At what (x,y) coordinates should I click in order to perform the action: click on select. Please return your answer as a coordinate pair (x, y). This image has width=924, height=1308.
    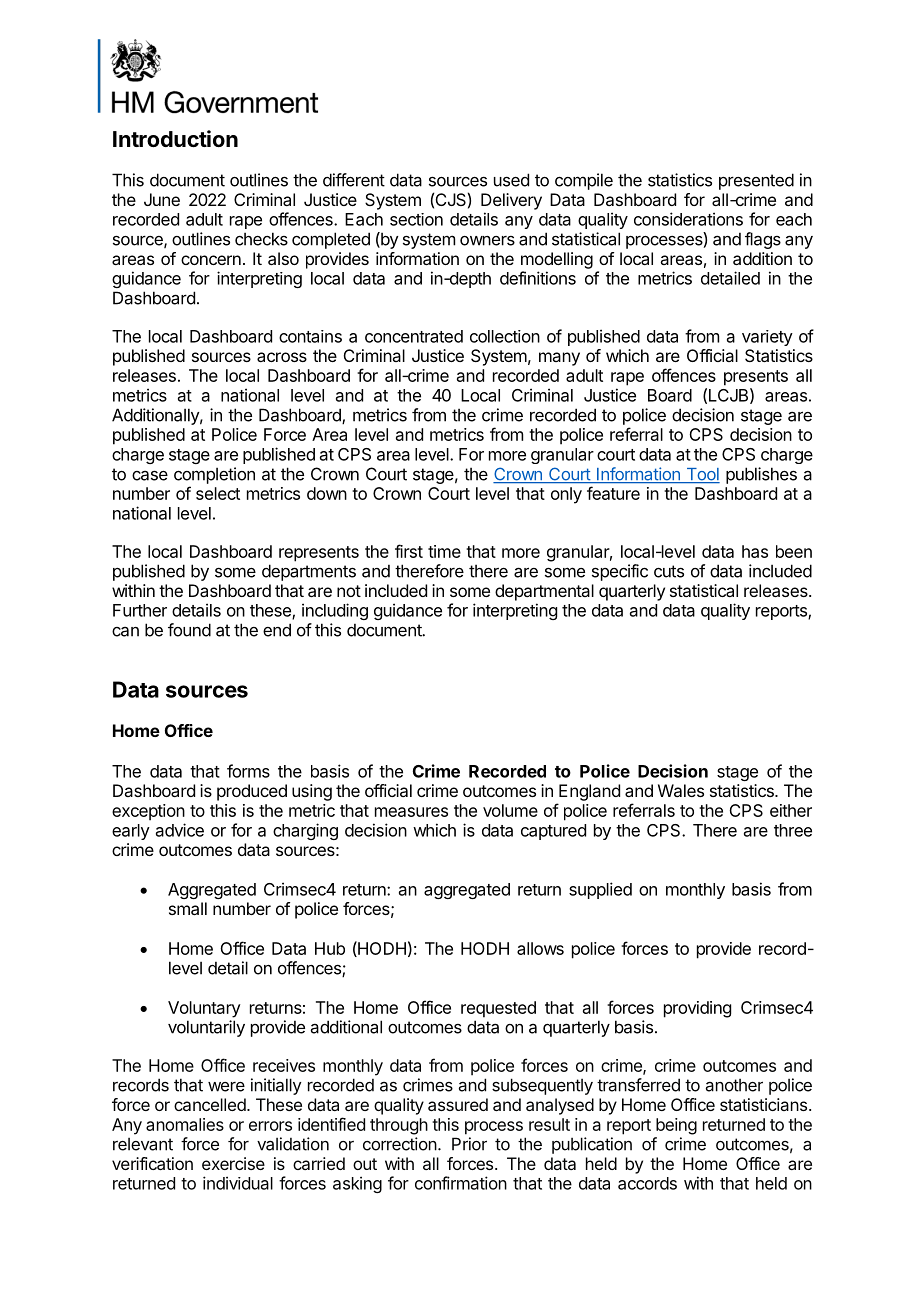
    Looking at the image, I should click on (218, 493).
